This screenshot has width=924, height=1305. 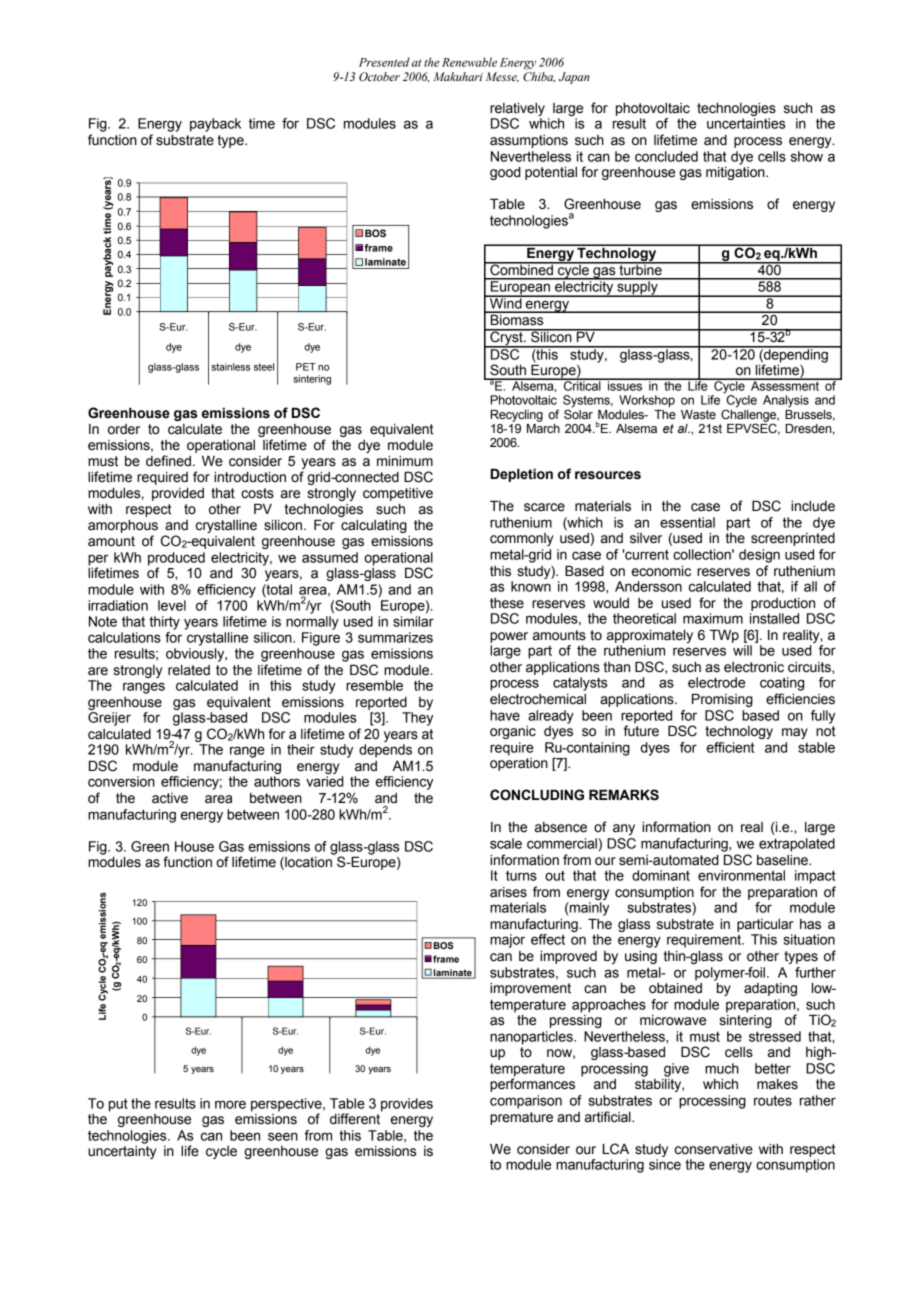 What do you see at coordinates (170, 798) in the screenshot?
I see `active` at bounding box center [170, 798].
